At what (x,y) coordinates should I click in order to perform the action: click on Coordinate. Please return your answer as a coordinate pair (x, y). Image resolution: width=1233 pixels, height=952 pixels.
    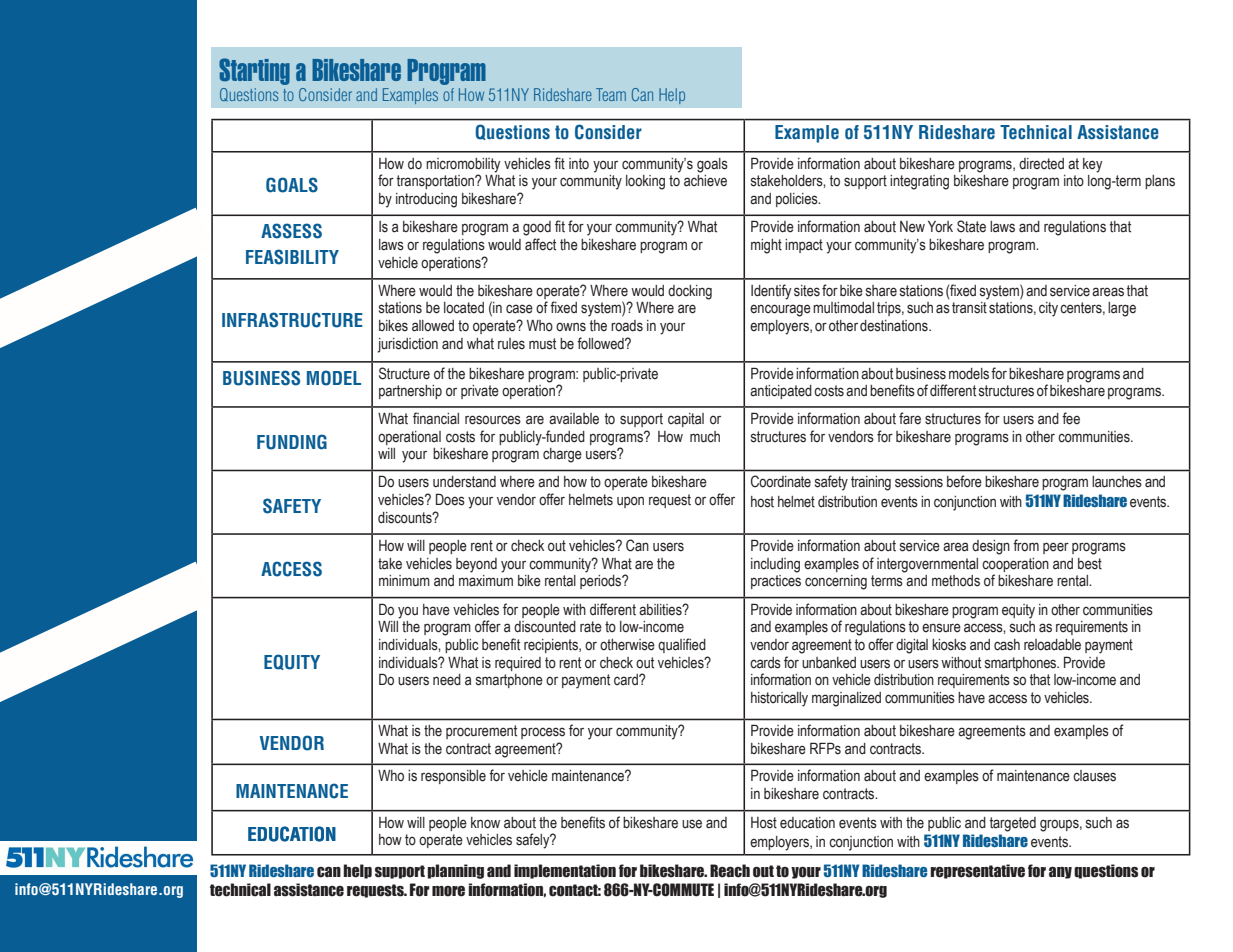
    Looking at the image, I should click on (781, 481).
